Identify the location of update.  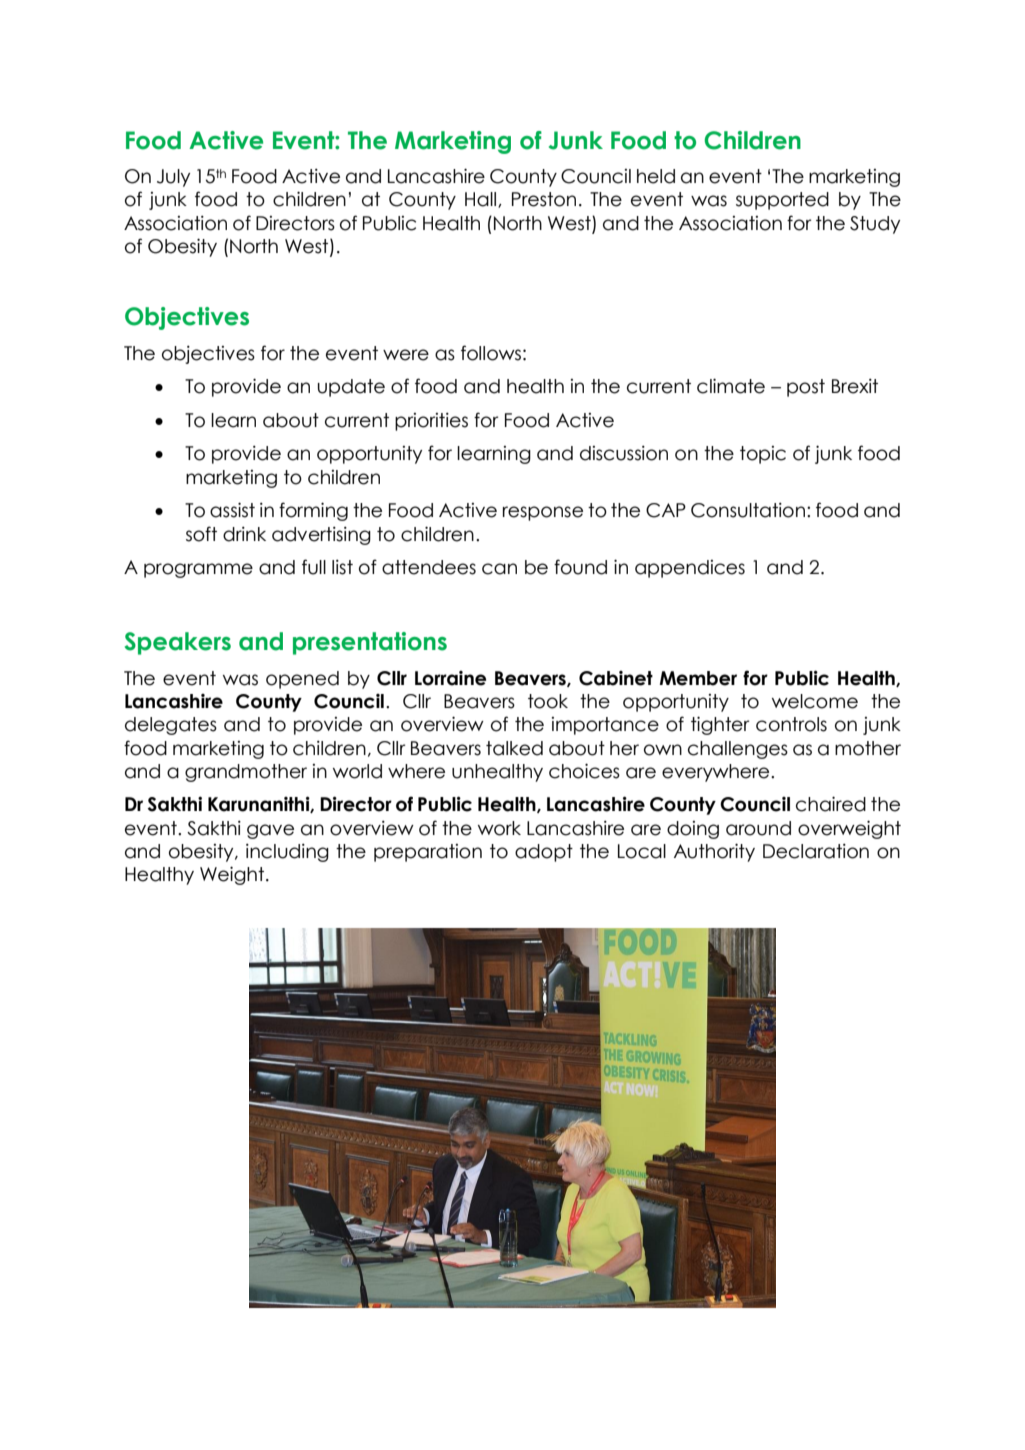
(351, 388).
